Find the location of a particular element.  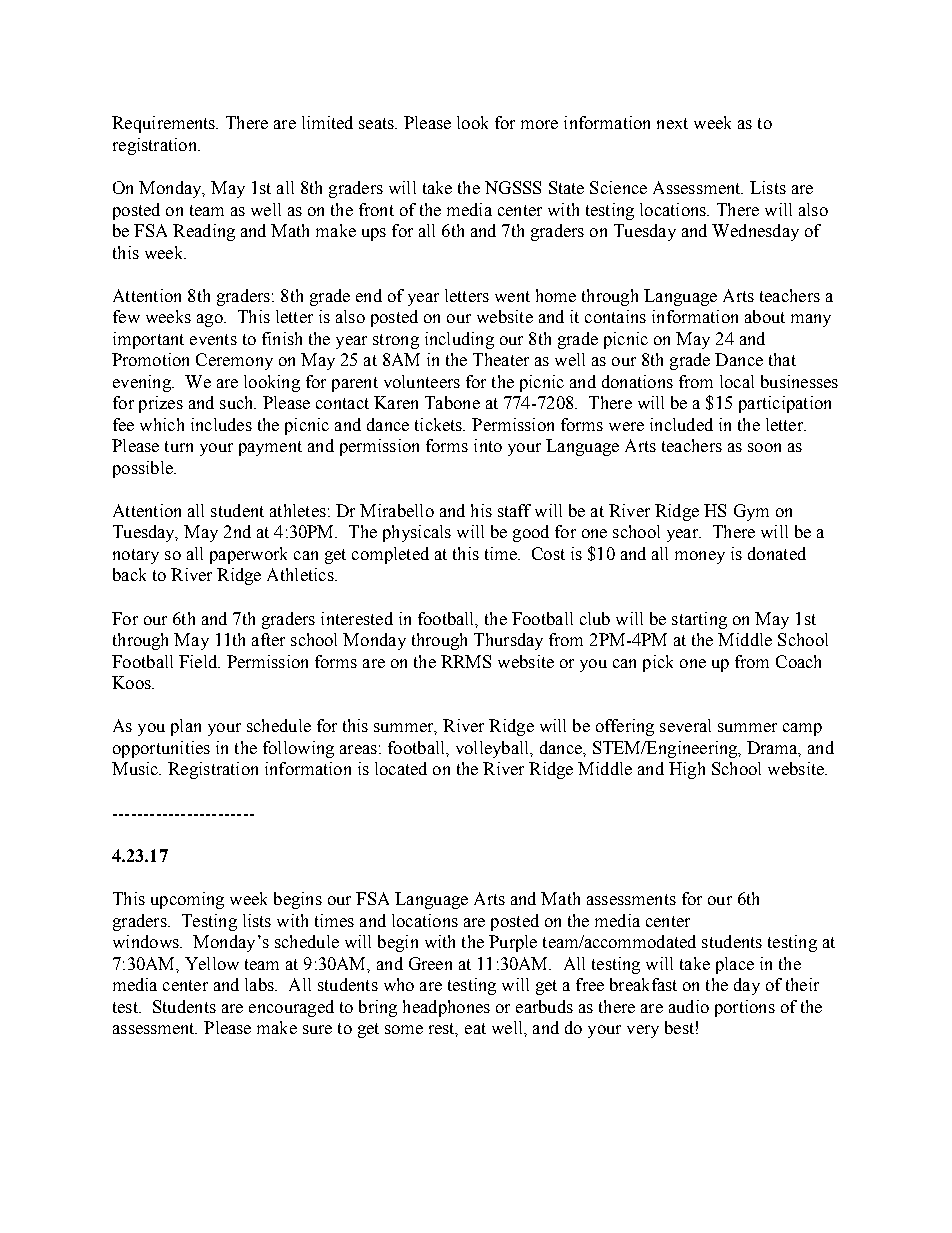

volleyball is located at coordinates (493, 749).
